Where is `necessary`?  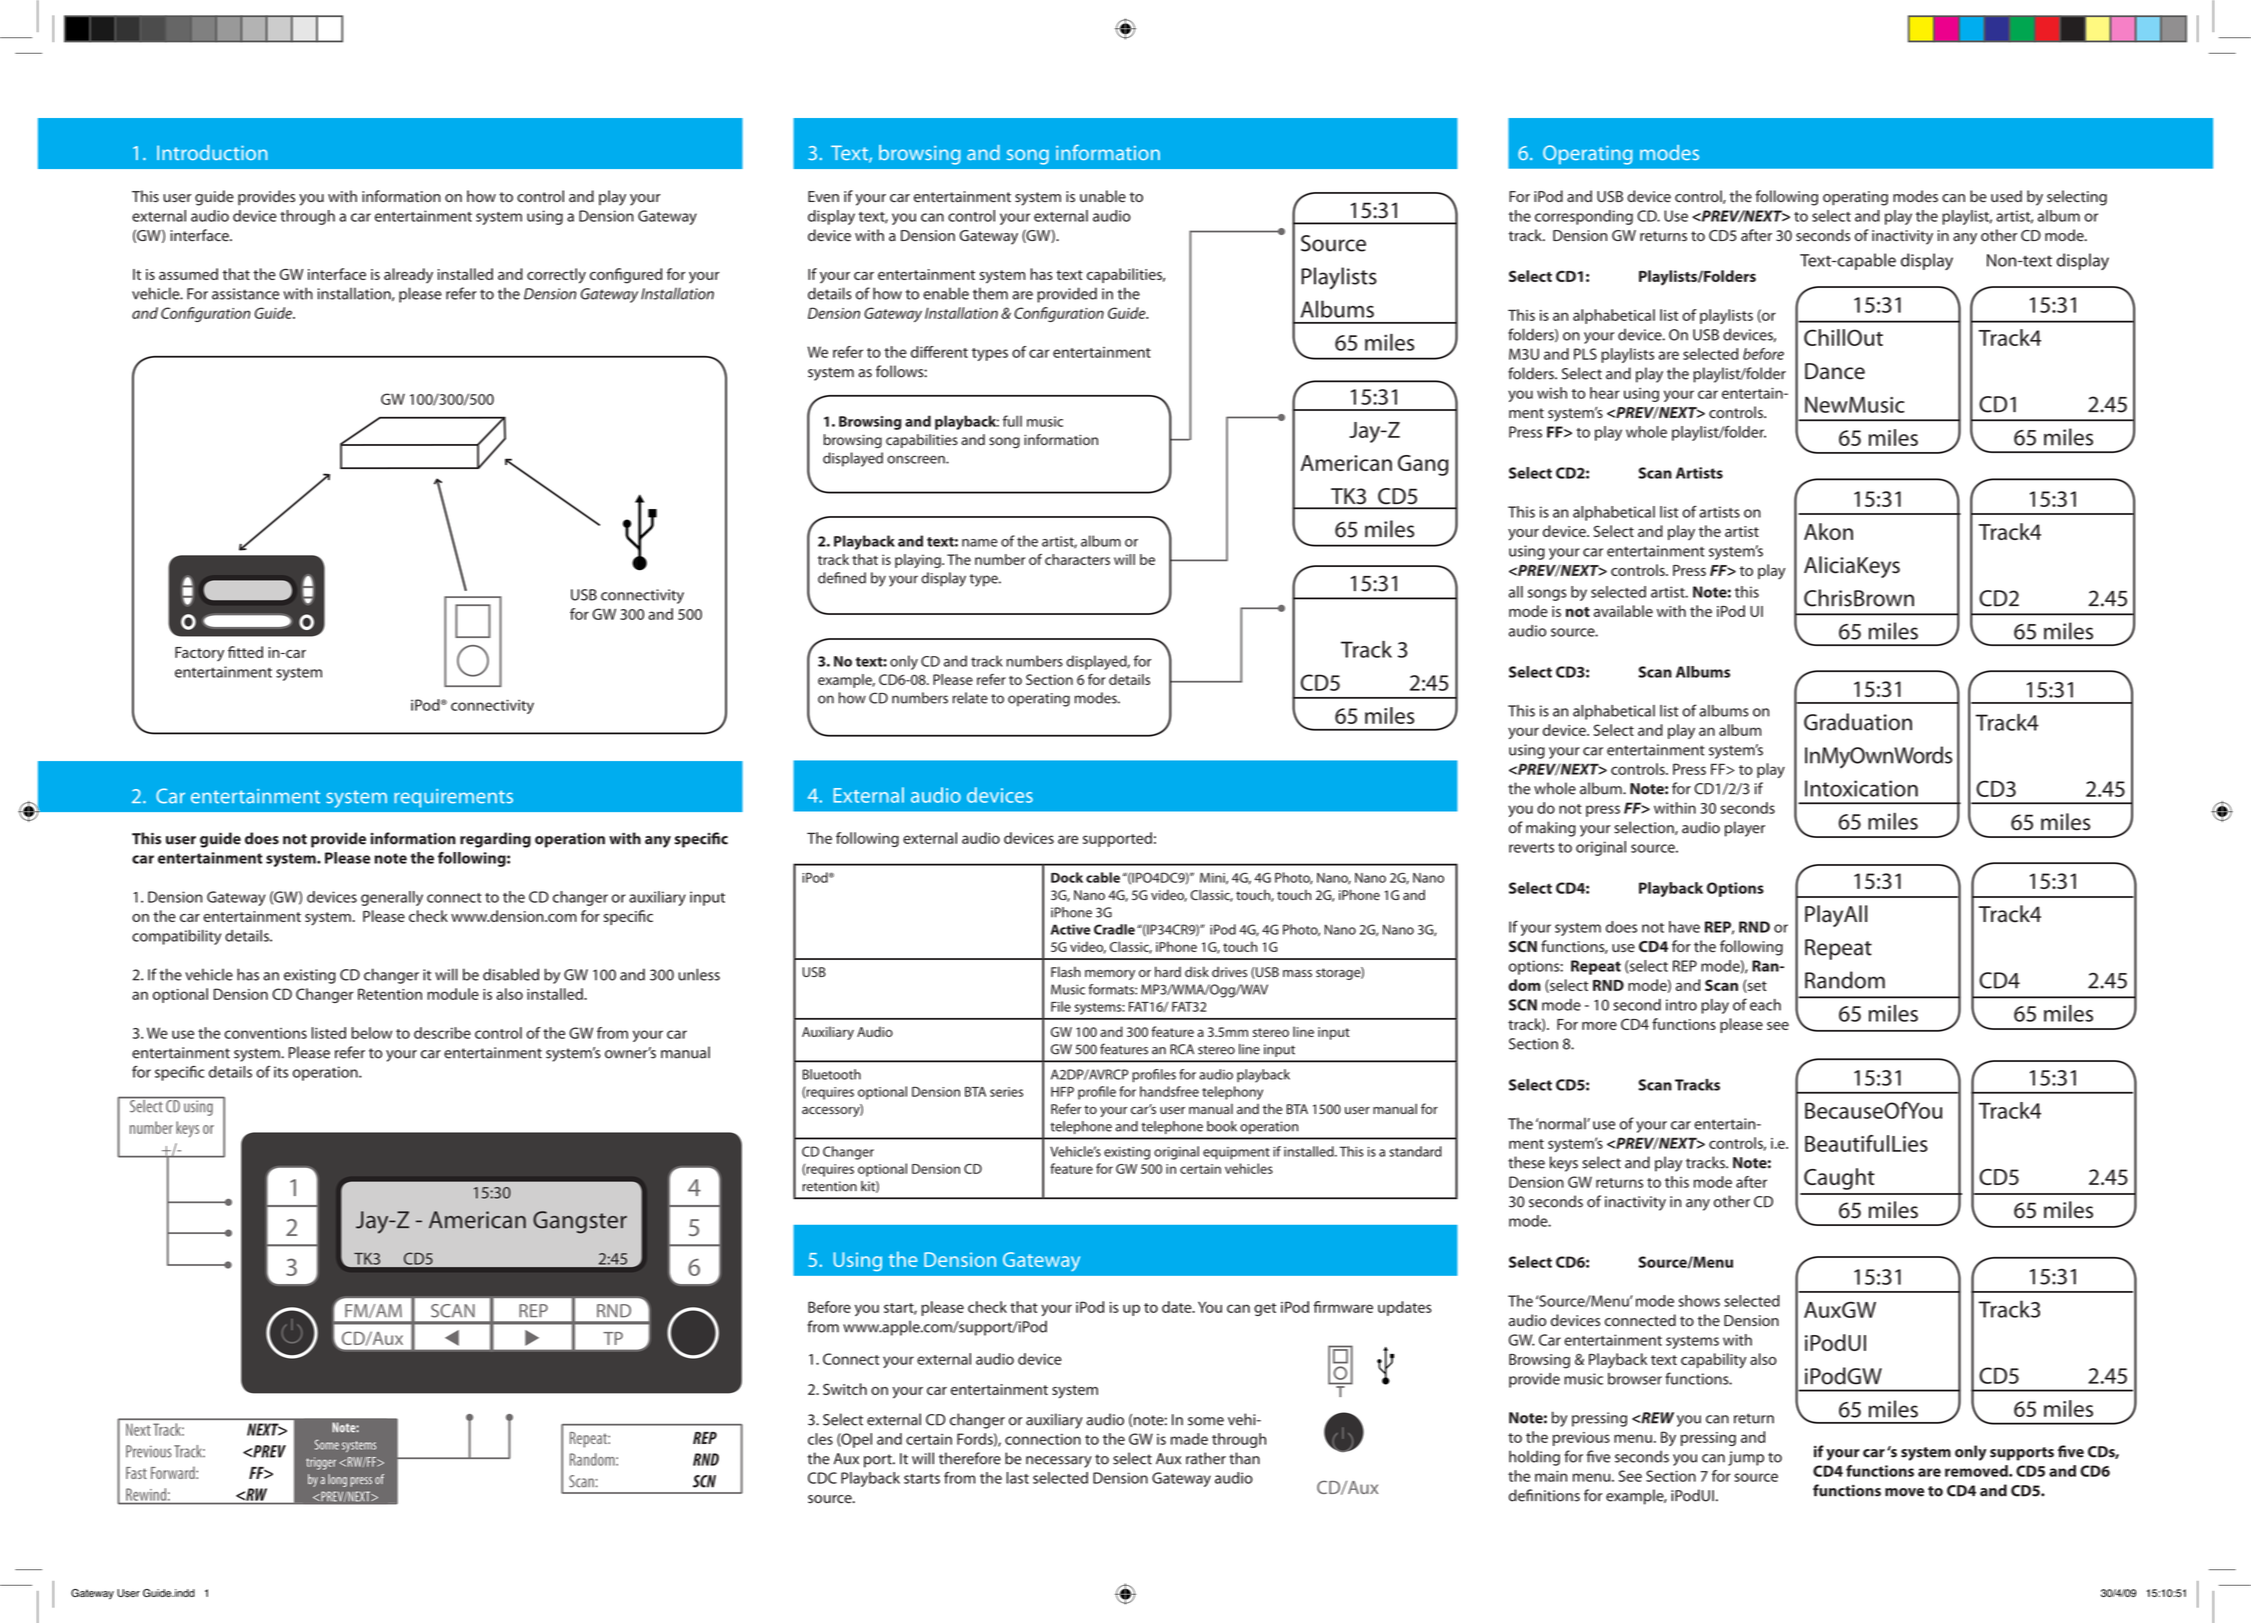 necessary is located at coordinates (1059, 1462).
